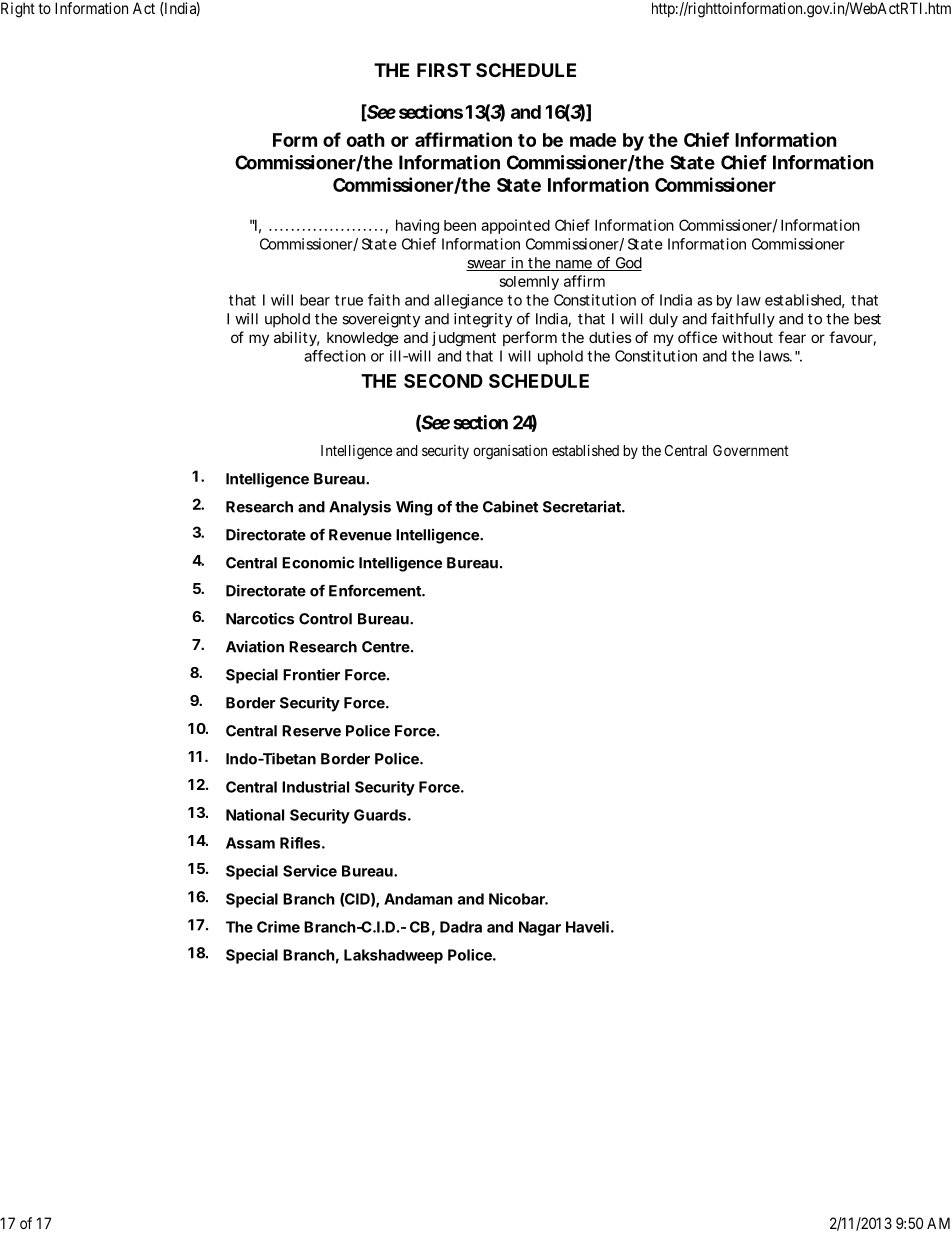 The height and width of the screenshot is (1233, 952). Describe the element at coordinates (365, 140) in the screenshot. I see `oath` at that location.
